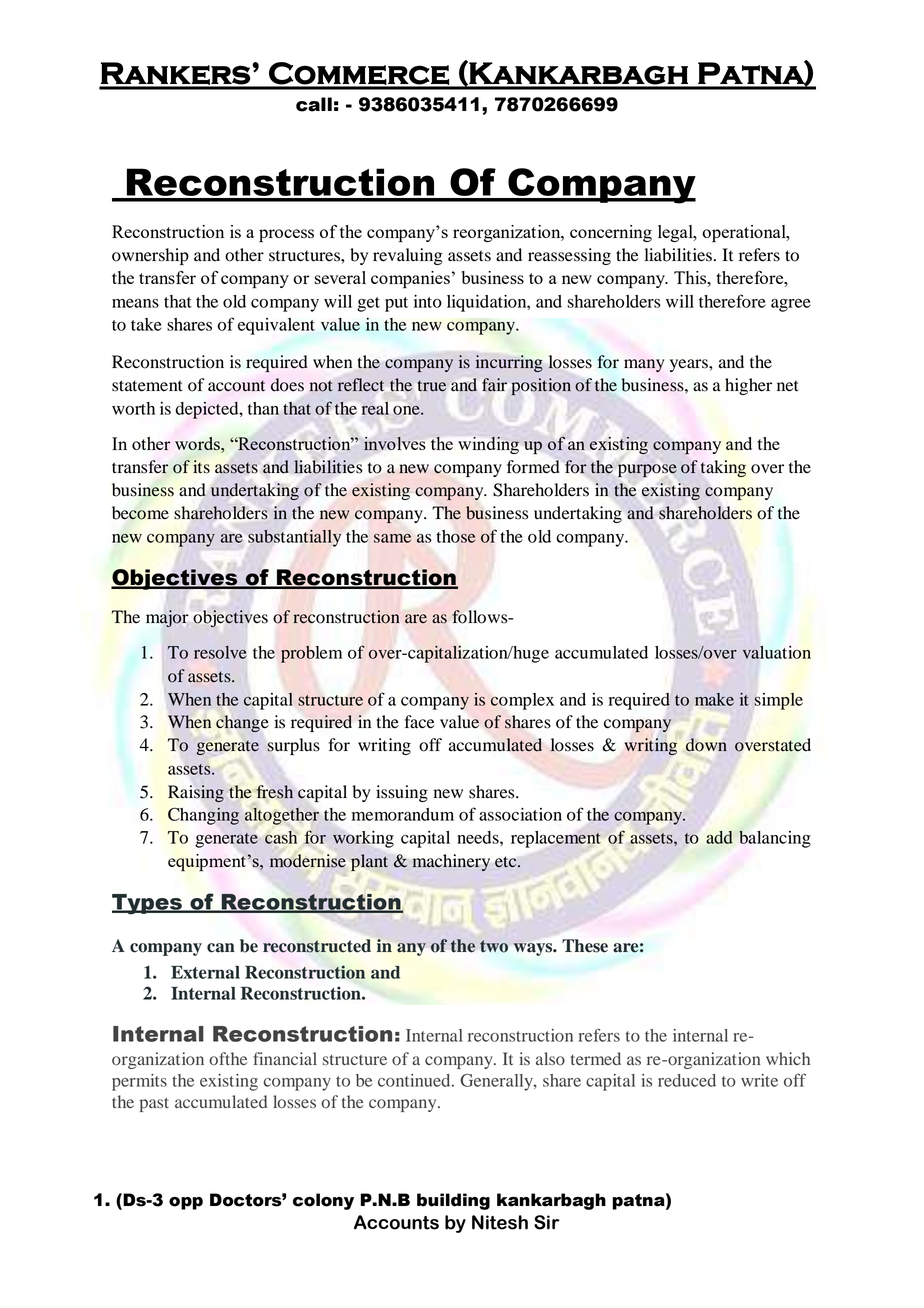  What do you see at coordinates (719, 837) in the screenshot?
I see `add` at bounding box center [719, 837].
